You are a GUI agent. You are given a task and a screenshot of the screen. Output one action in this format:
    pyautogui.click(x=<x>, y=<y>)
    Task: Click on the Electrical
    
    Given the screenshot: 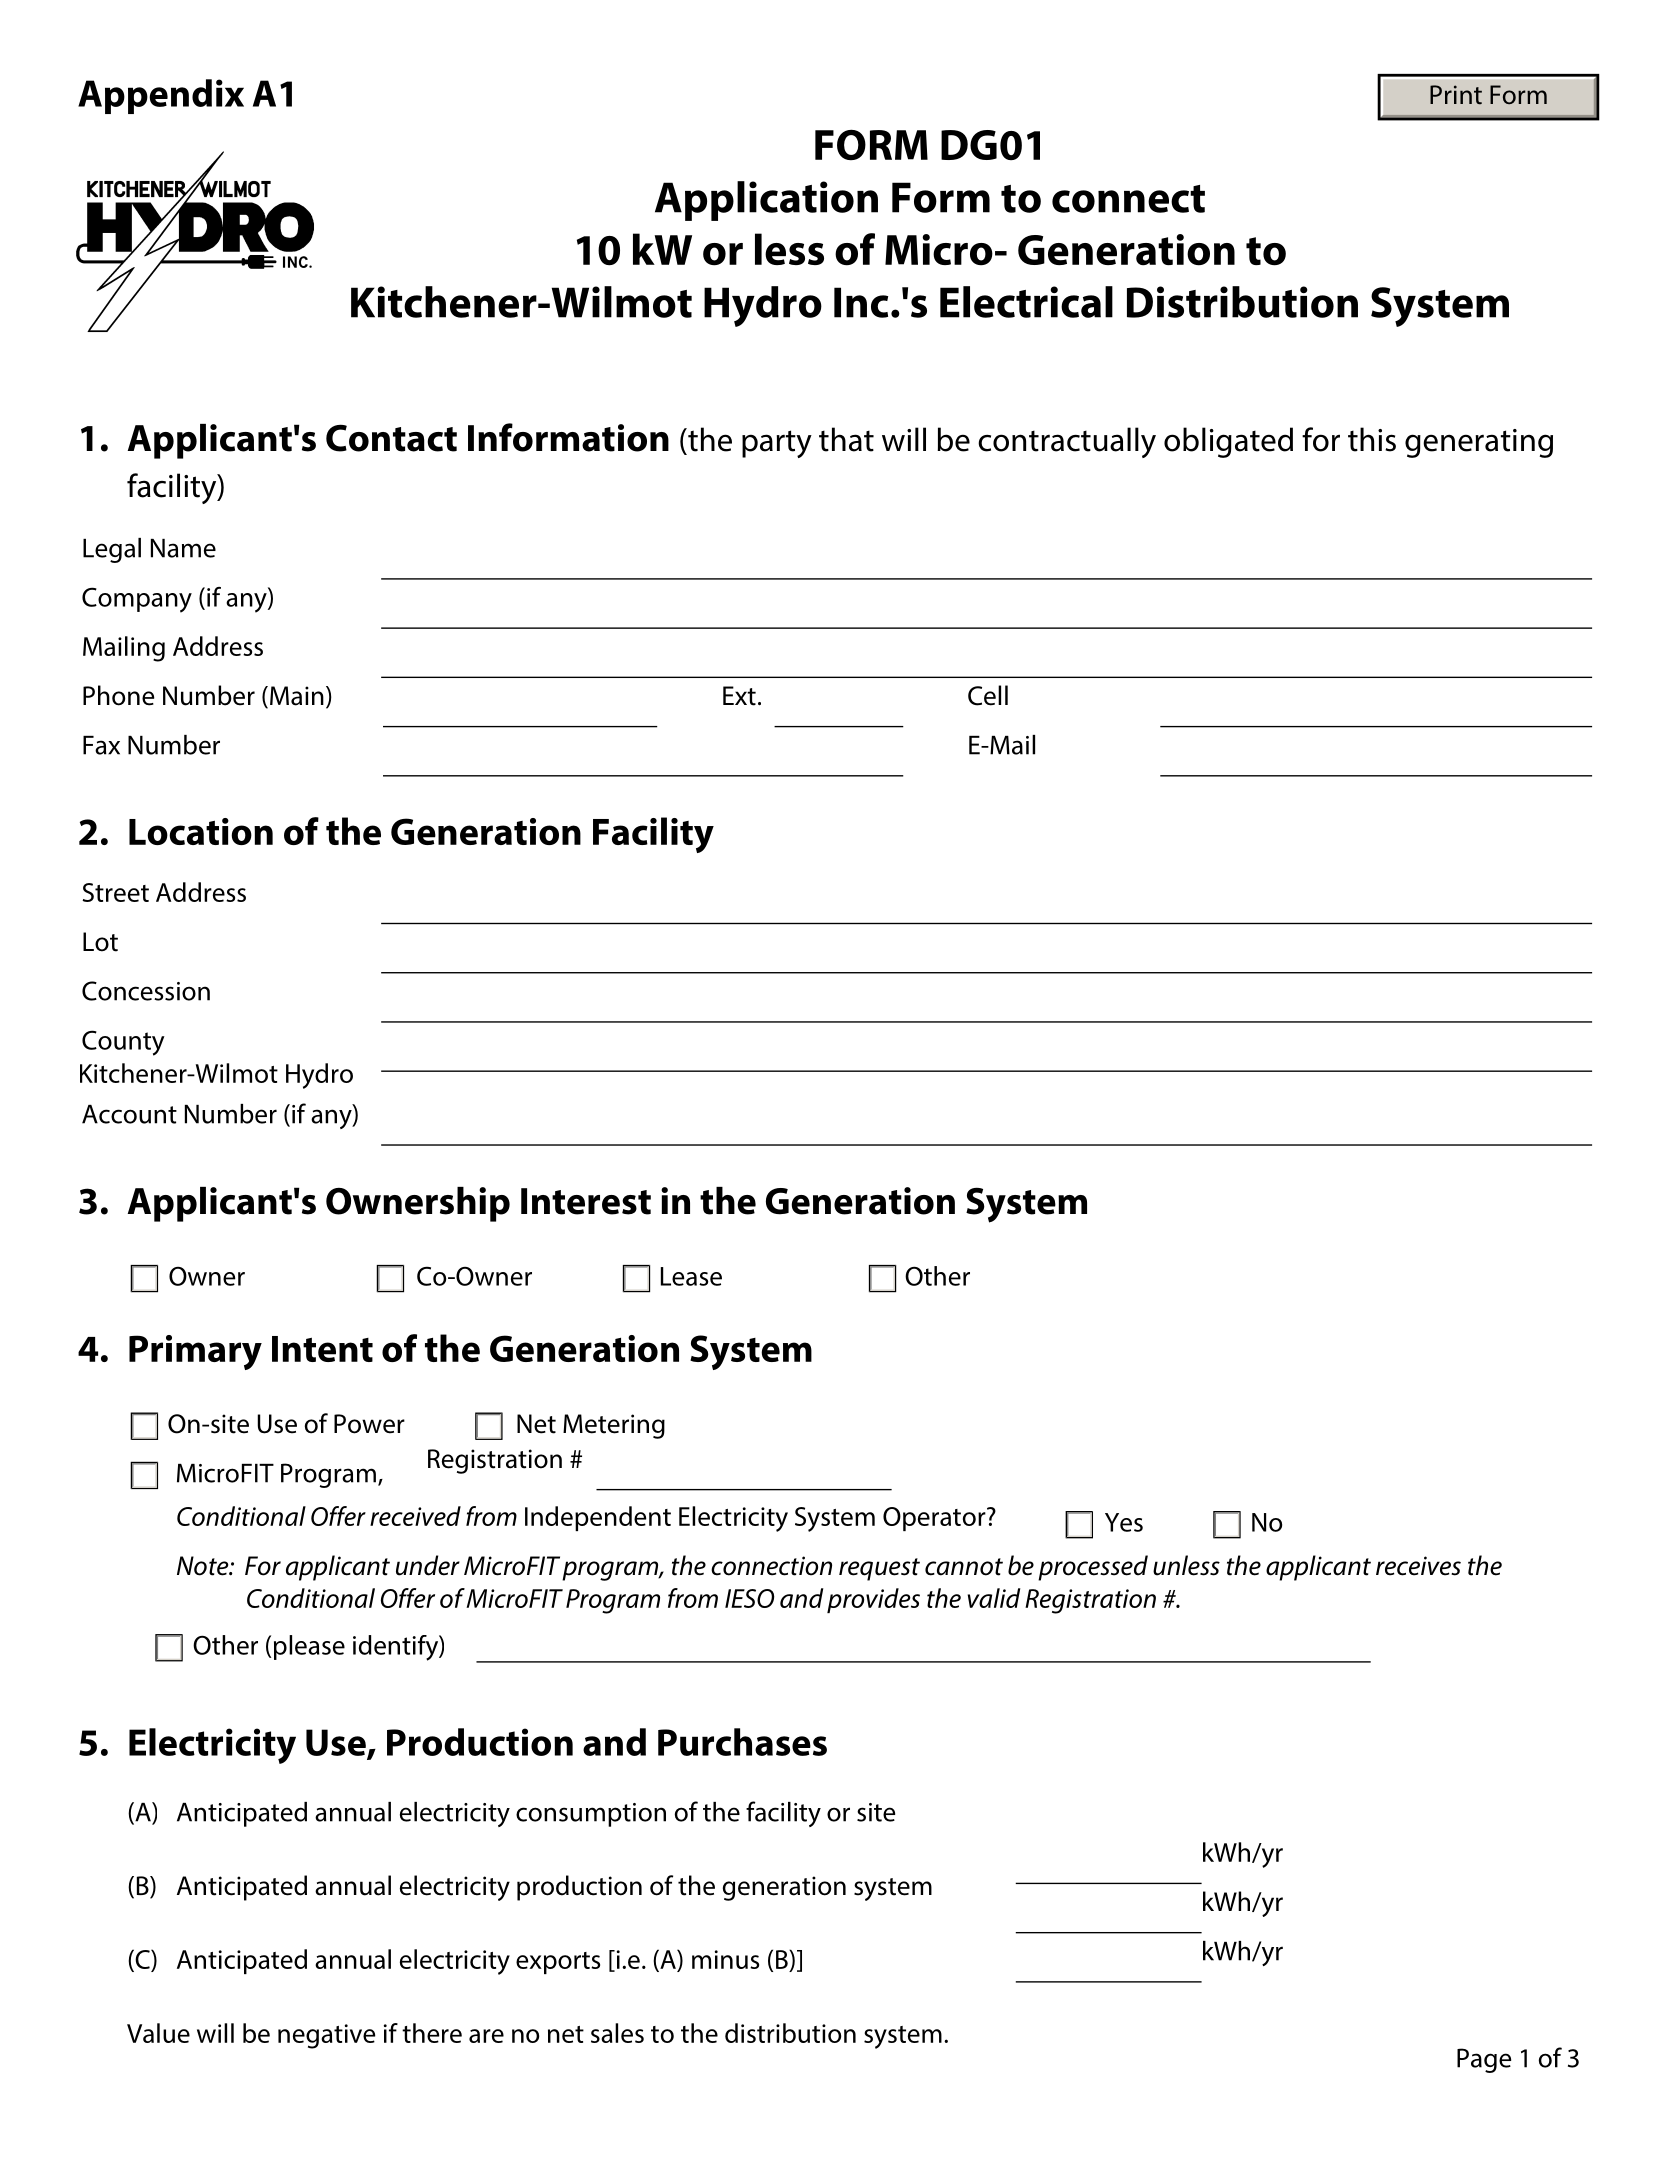 What is the action you would take?
    pyautogui.click(x=1026, y=302)
